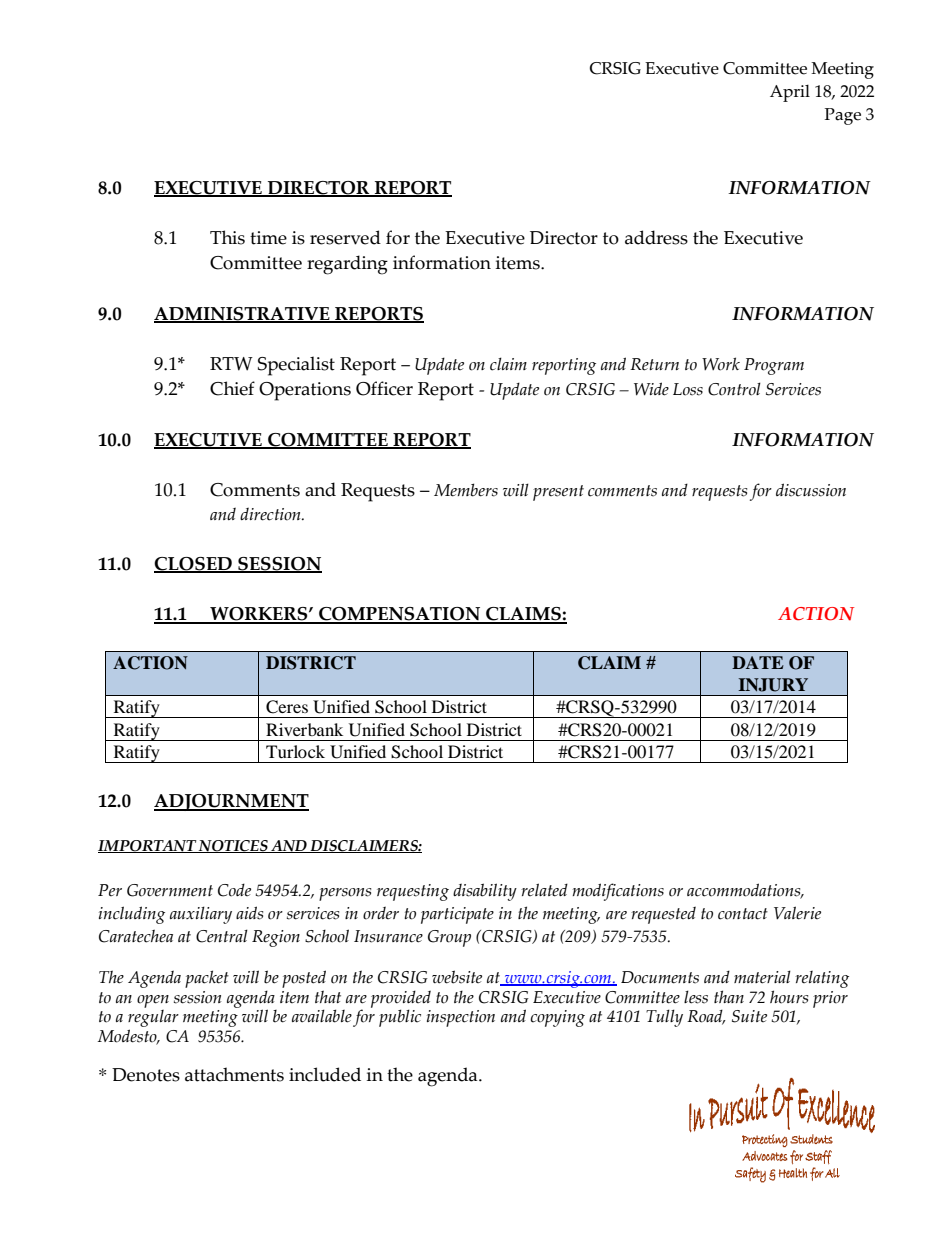 Image resolution: width=952 pixels, height=1233 pixels. What do you see at coordinates (234, 1074) in the page?
I see `attachments` at bounding box center [234, 1074].
